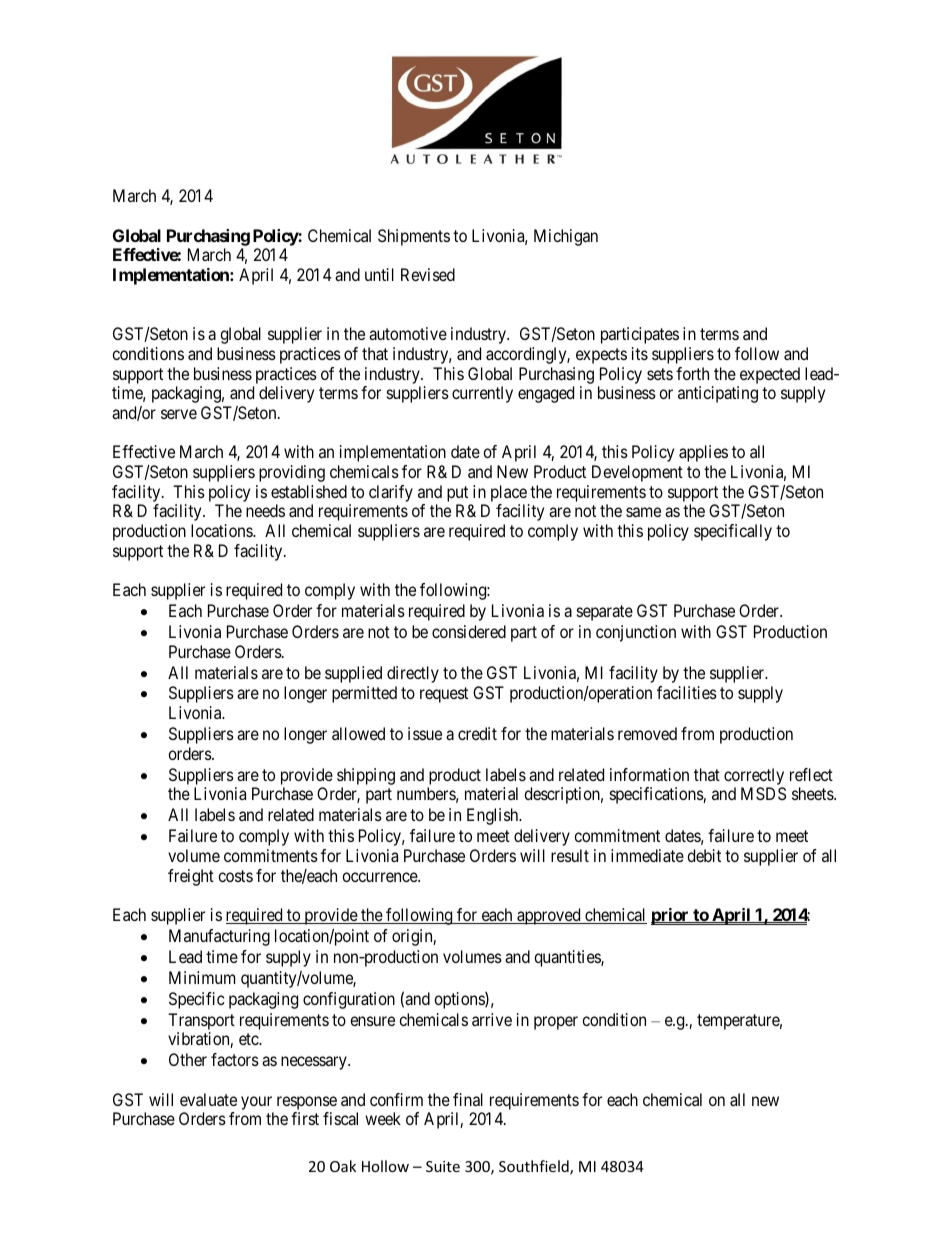  What do you see at coordinates (477, 733) in the document?
I see `credit` at bounding box center [477, 733].
